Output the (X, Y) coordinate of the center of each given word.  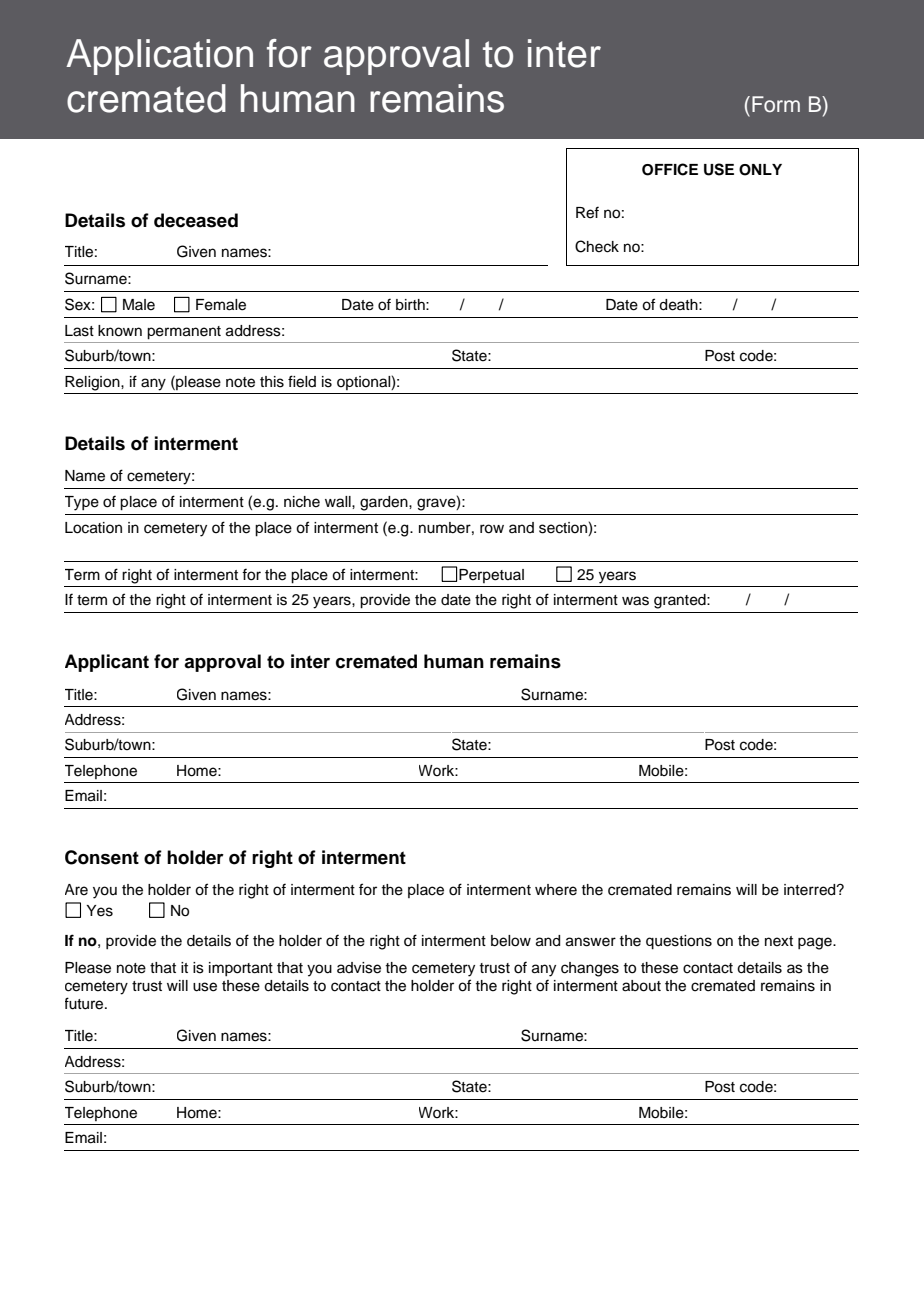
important (241, 969)
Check (597, 246)
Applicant (107, 663)
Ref (587, 212)
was (635, 601)
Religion (93, 383)
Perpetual (491, 576)
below (511, 941)
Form (776, 104)
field (302, 381)
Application (159, 57)
